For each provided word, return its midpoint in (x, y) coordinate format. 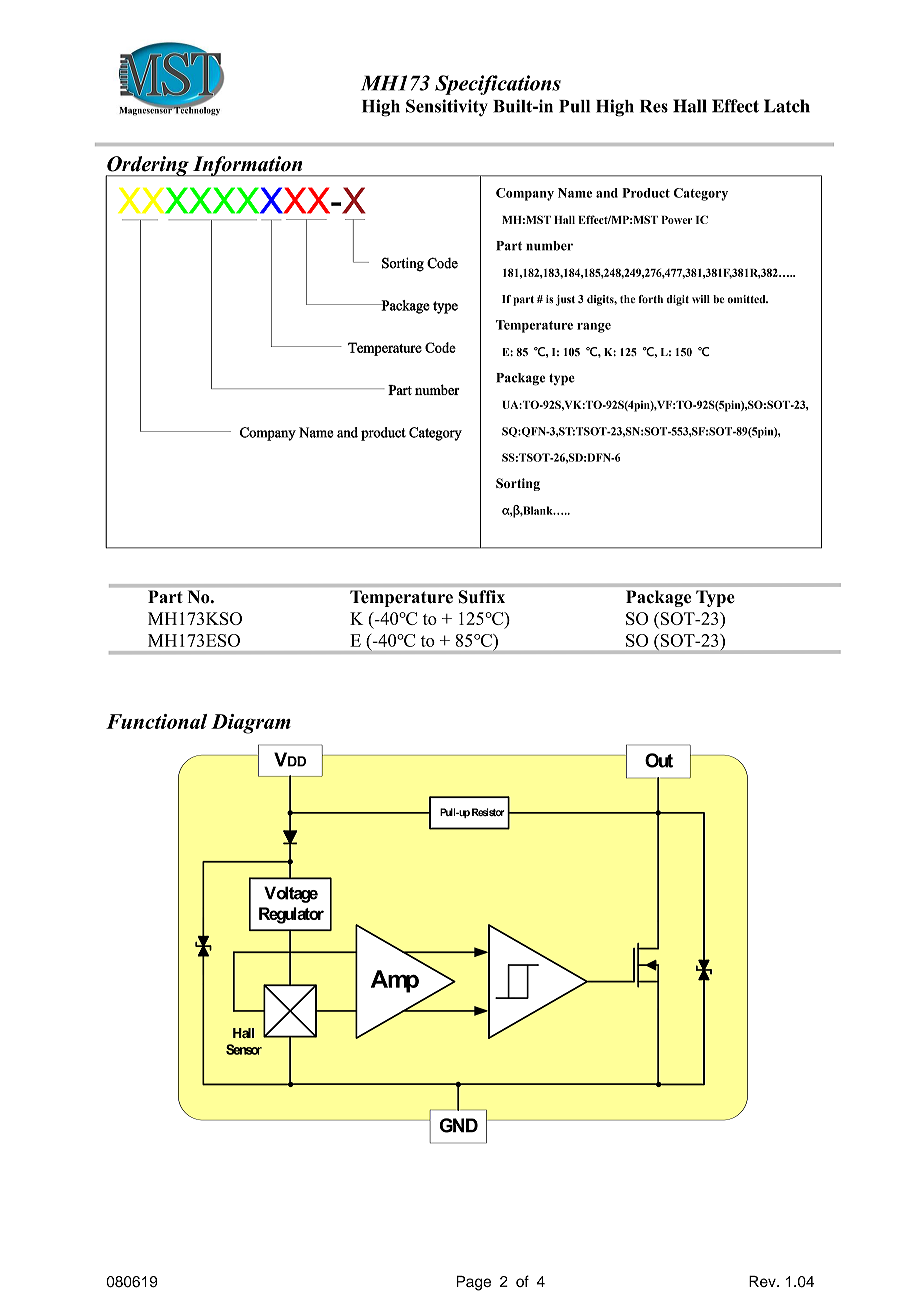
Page (474, 1283)
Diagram (251, 724)
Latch (787, 106)
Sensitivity (447, 108)
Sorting (518, 484)
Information (247, 166)
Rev (763, 1281)
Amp (395, 981)
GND (458, 1125)
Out (659, 760)
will (701, 299)
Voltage (291, 894)
